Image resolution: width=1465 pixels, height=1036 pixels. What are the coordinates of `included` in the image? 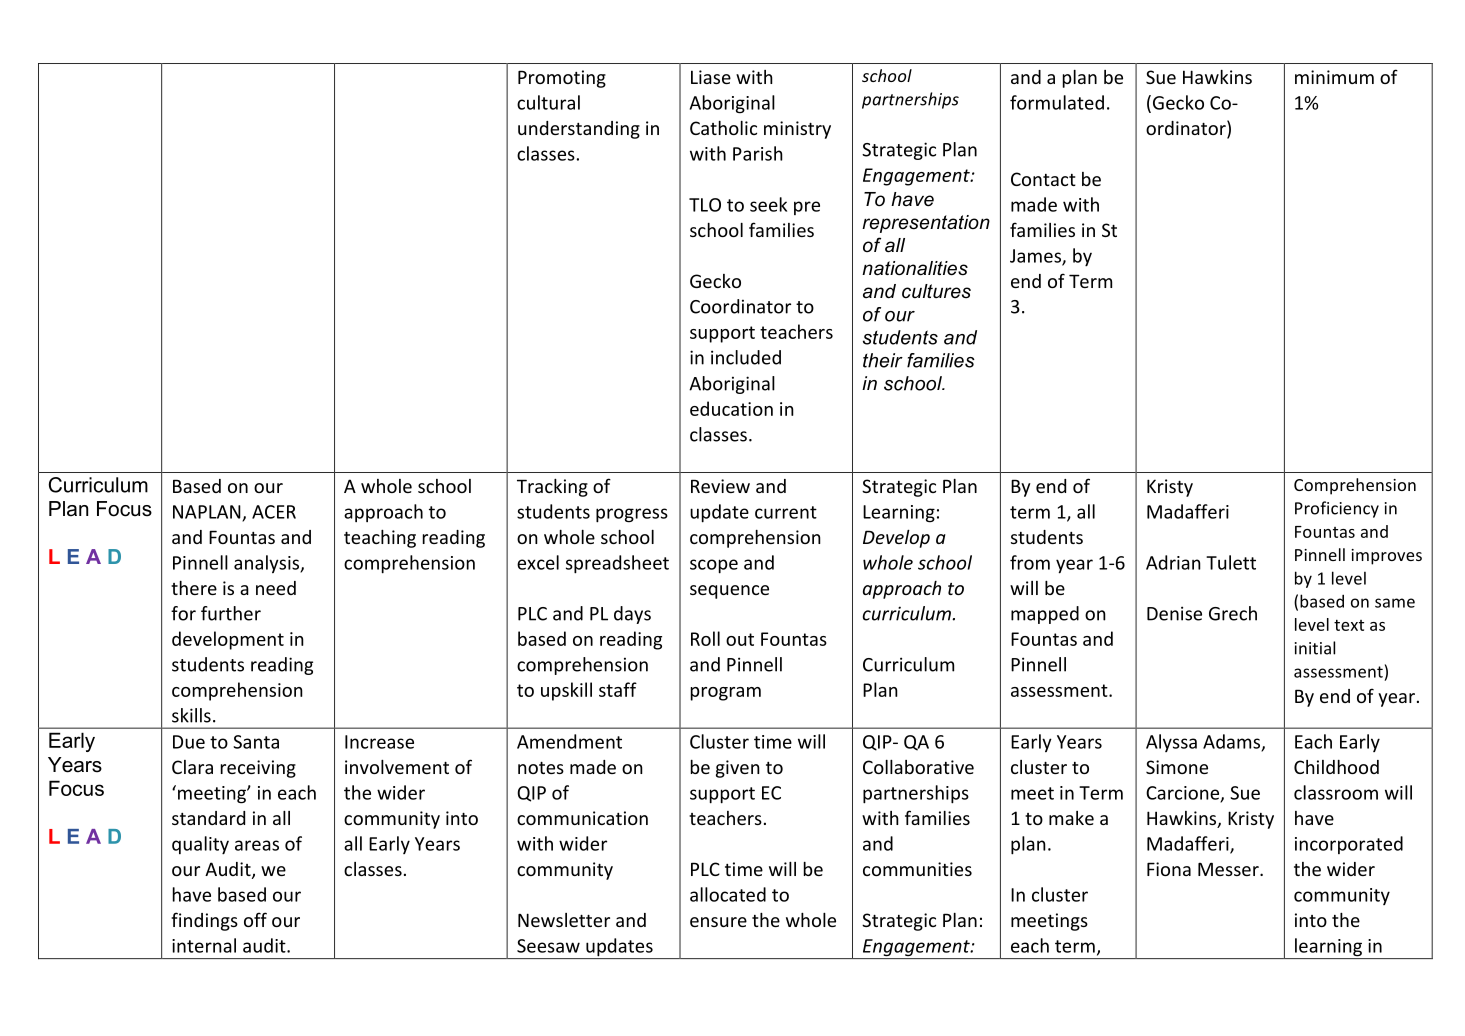 It's located at (746, 357).
